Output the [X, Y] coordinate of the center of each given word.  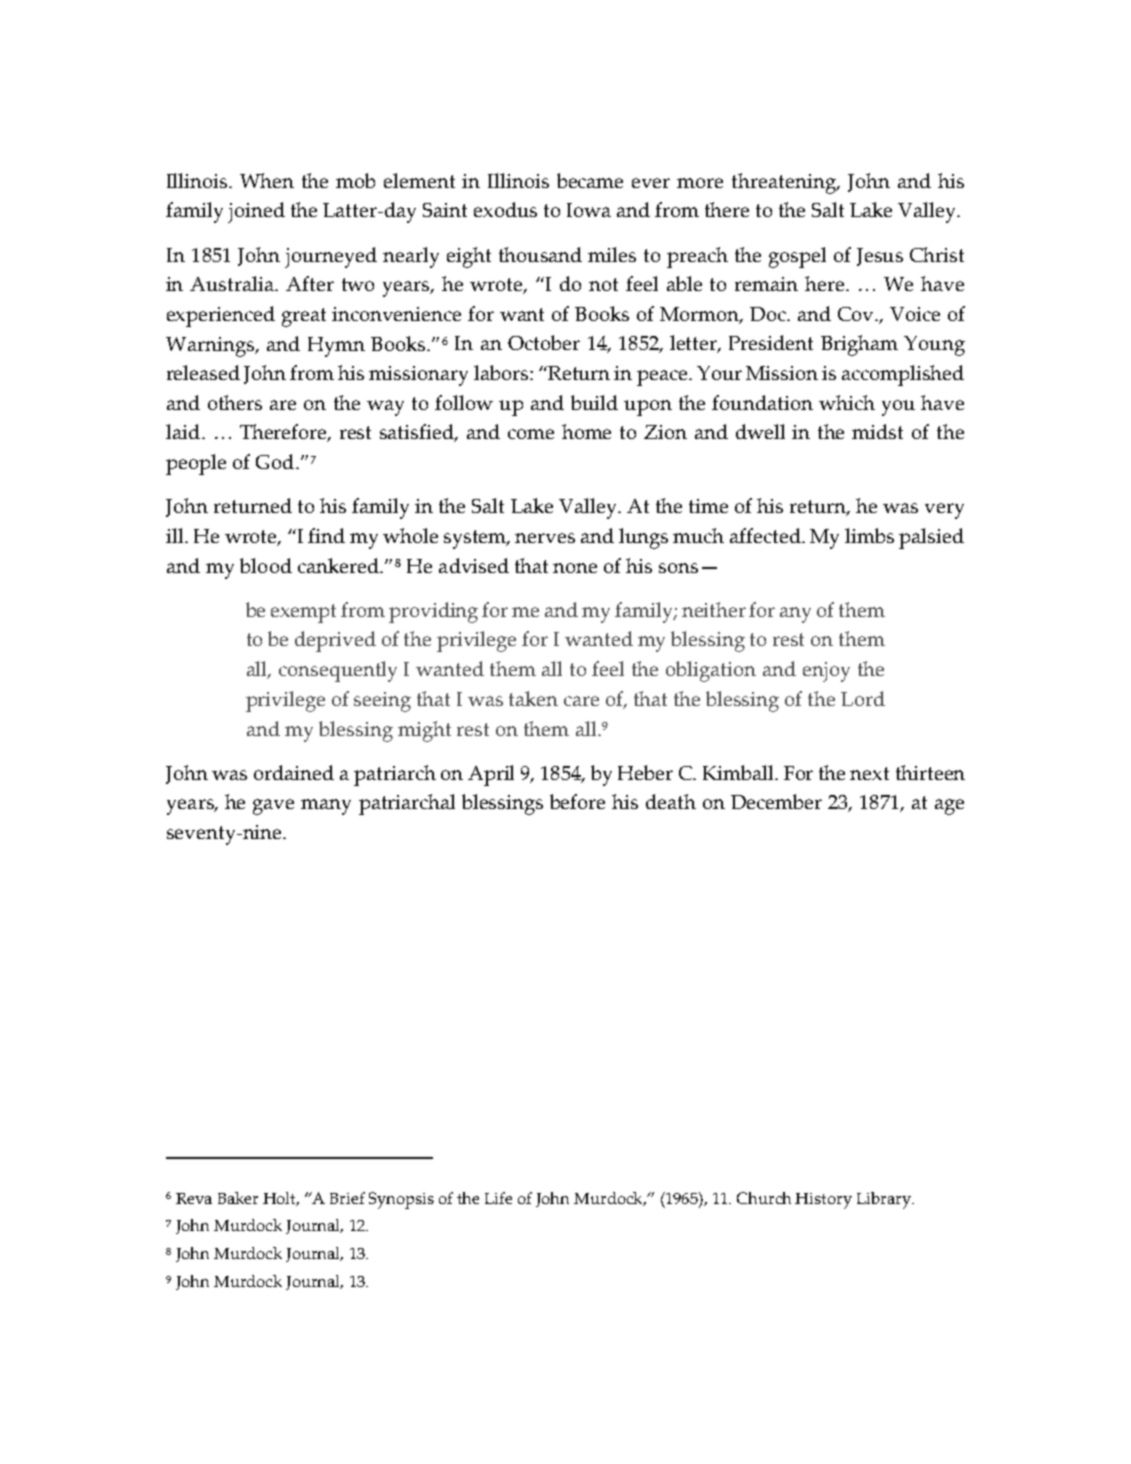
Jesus [880, 257]
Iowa [589, 210]
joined [256, 212]
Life [498, 1198]
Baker [238, 1198]
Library [885, 1200]
